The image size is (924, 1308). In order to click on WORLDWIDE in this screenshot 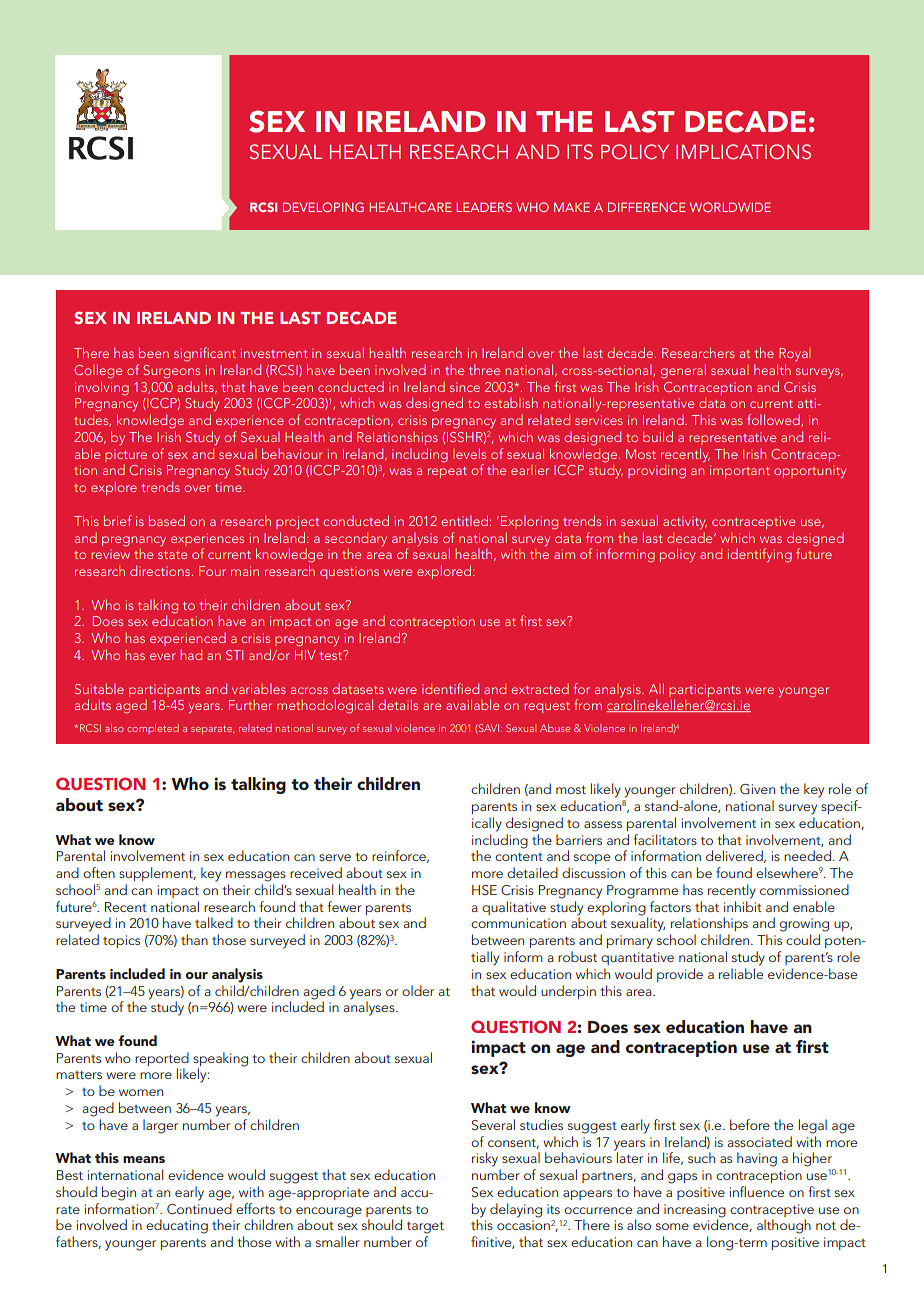, I will do `click(730, 207)`.
